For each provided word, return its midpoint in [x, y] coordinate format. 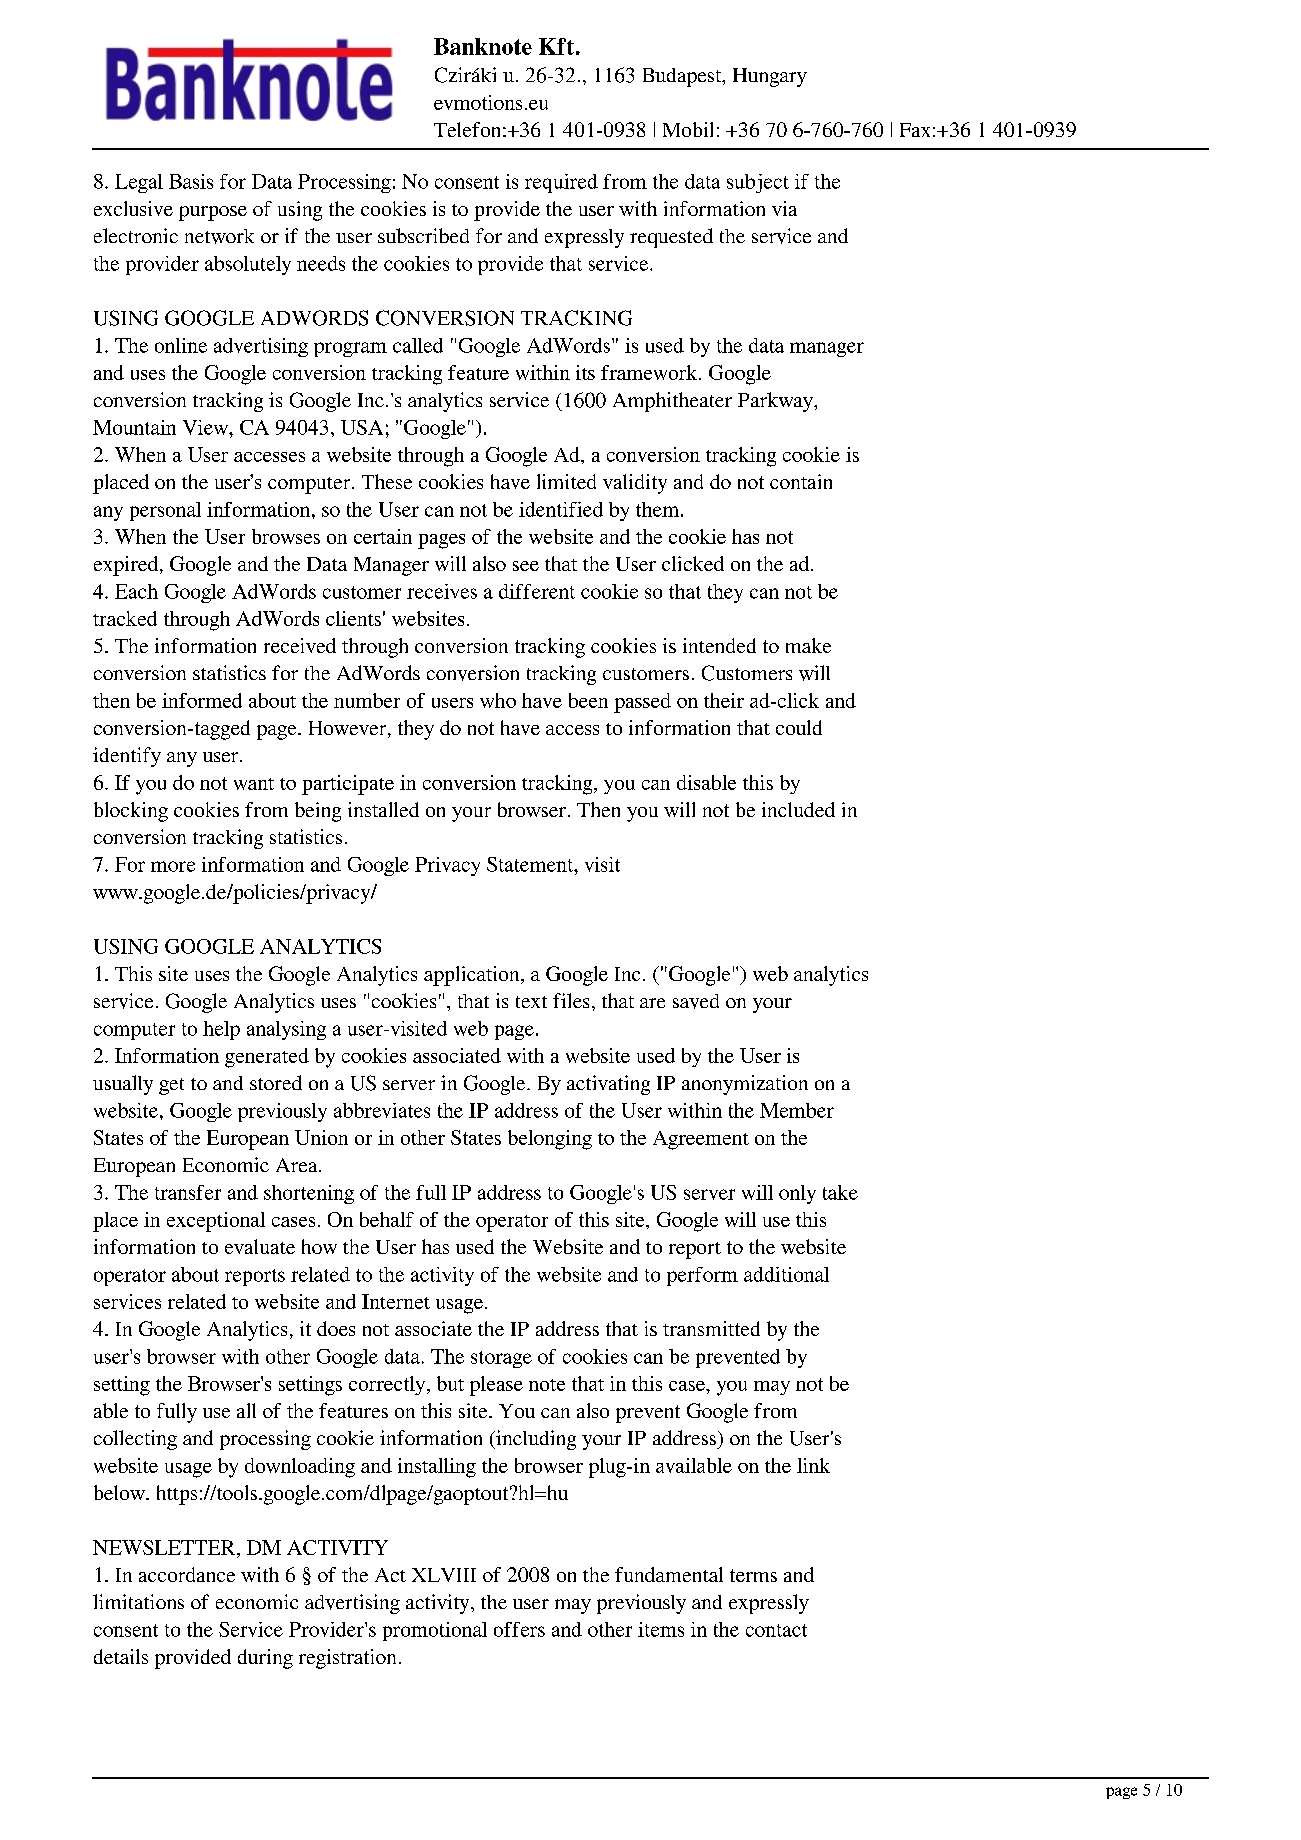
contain [801, 481]
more [173, 866]
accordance [187, 1574]
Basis [191, 181]
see [526, 566]
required [561, 183]
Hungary [770, 77]
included [798, 809]
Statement [531, 864]
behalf [387, 1219]
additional [786, 1274]
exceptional [216, 1222]
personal [165, 511]
